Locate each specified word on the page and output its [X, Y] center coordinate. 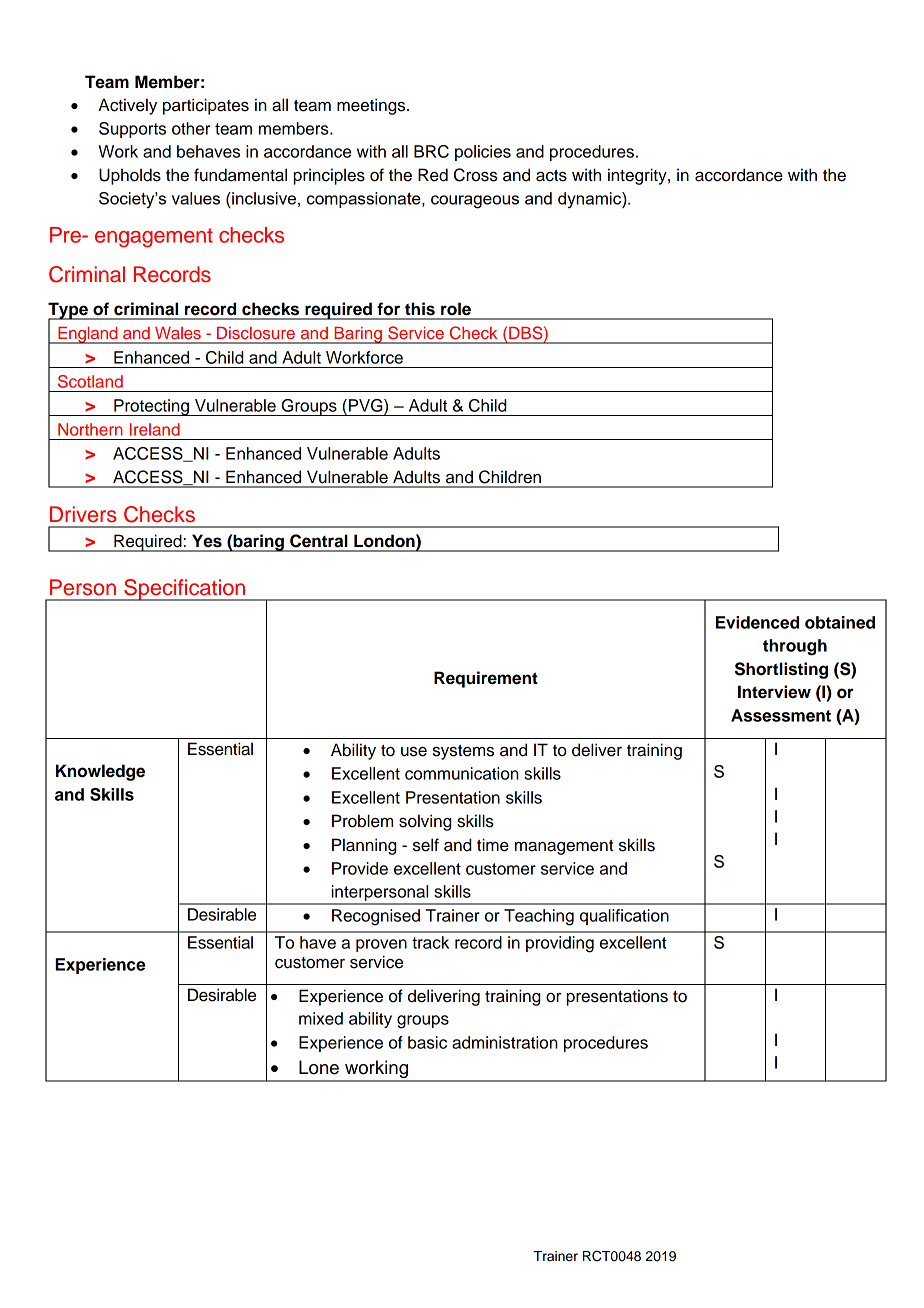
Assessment [781, 715]
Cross [476, 175]
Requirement [486, 679]
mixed [321, 1018]
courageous [475, 202]
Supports [132, 130]
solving [425, 822]
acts [551, 176]
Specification [185, 590]
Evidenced [757, 622]
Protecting [151, 407]
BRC [431, 151]
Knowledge [100, 772]
